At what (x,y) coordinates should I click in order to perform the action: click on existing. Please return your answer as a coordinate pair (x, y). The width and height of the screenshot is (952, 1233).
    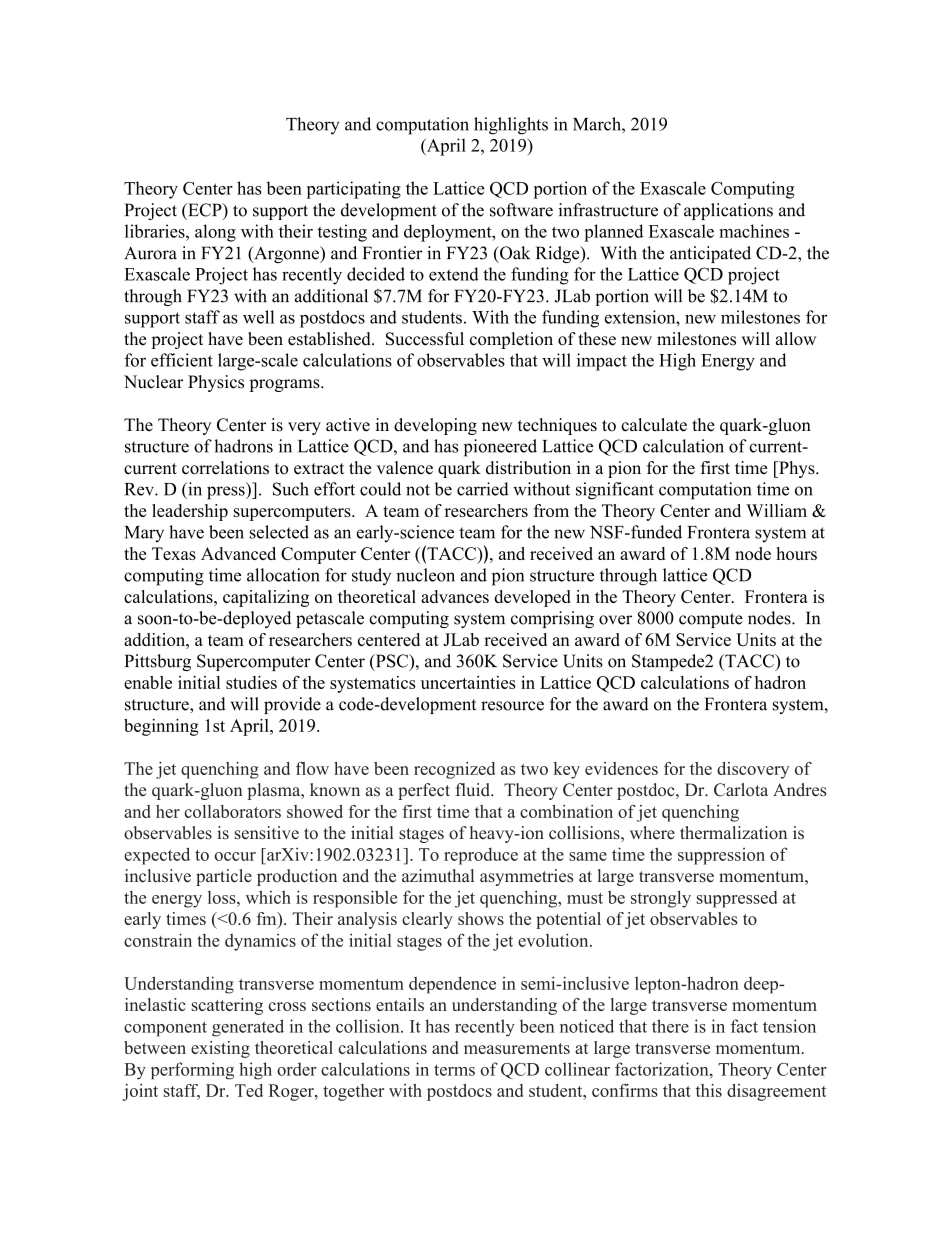
    Looking at the image, I should click on (220, 1049).
